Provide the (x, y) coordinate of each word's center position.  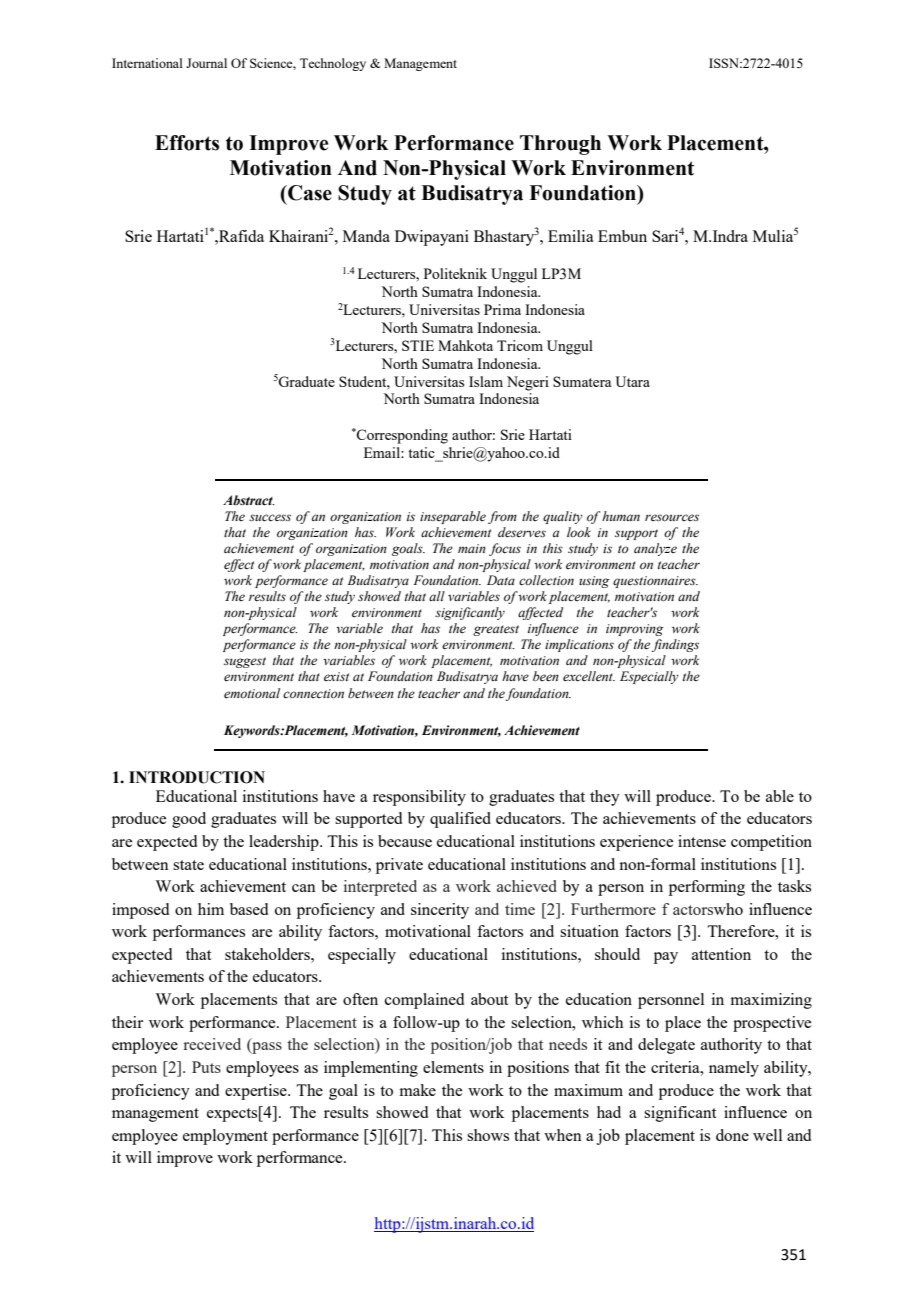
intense (702, 841)
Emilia (571, 236)
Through (560, 145)
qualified (460, 820)
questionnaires (655, 582)
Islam (486, 381)
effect (239, 565)
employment (225, 1137)
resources (672, 517)
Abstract (249, 500)
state (188, 865)
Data (501, 580)
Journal (206, 63)
